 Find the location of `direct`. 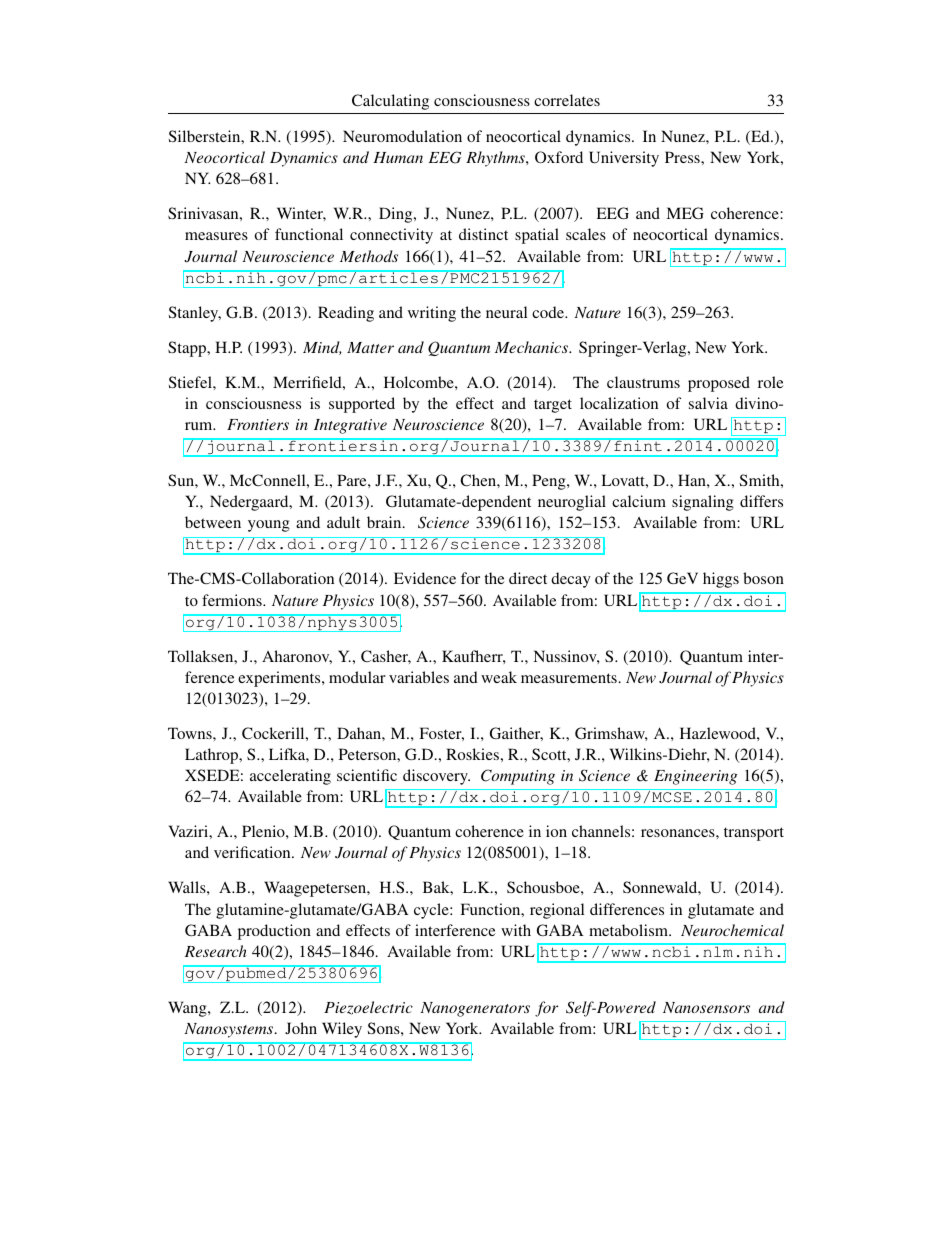

direct is located at coordinates (528, 578).
